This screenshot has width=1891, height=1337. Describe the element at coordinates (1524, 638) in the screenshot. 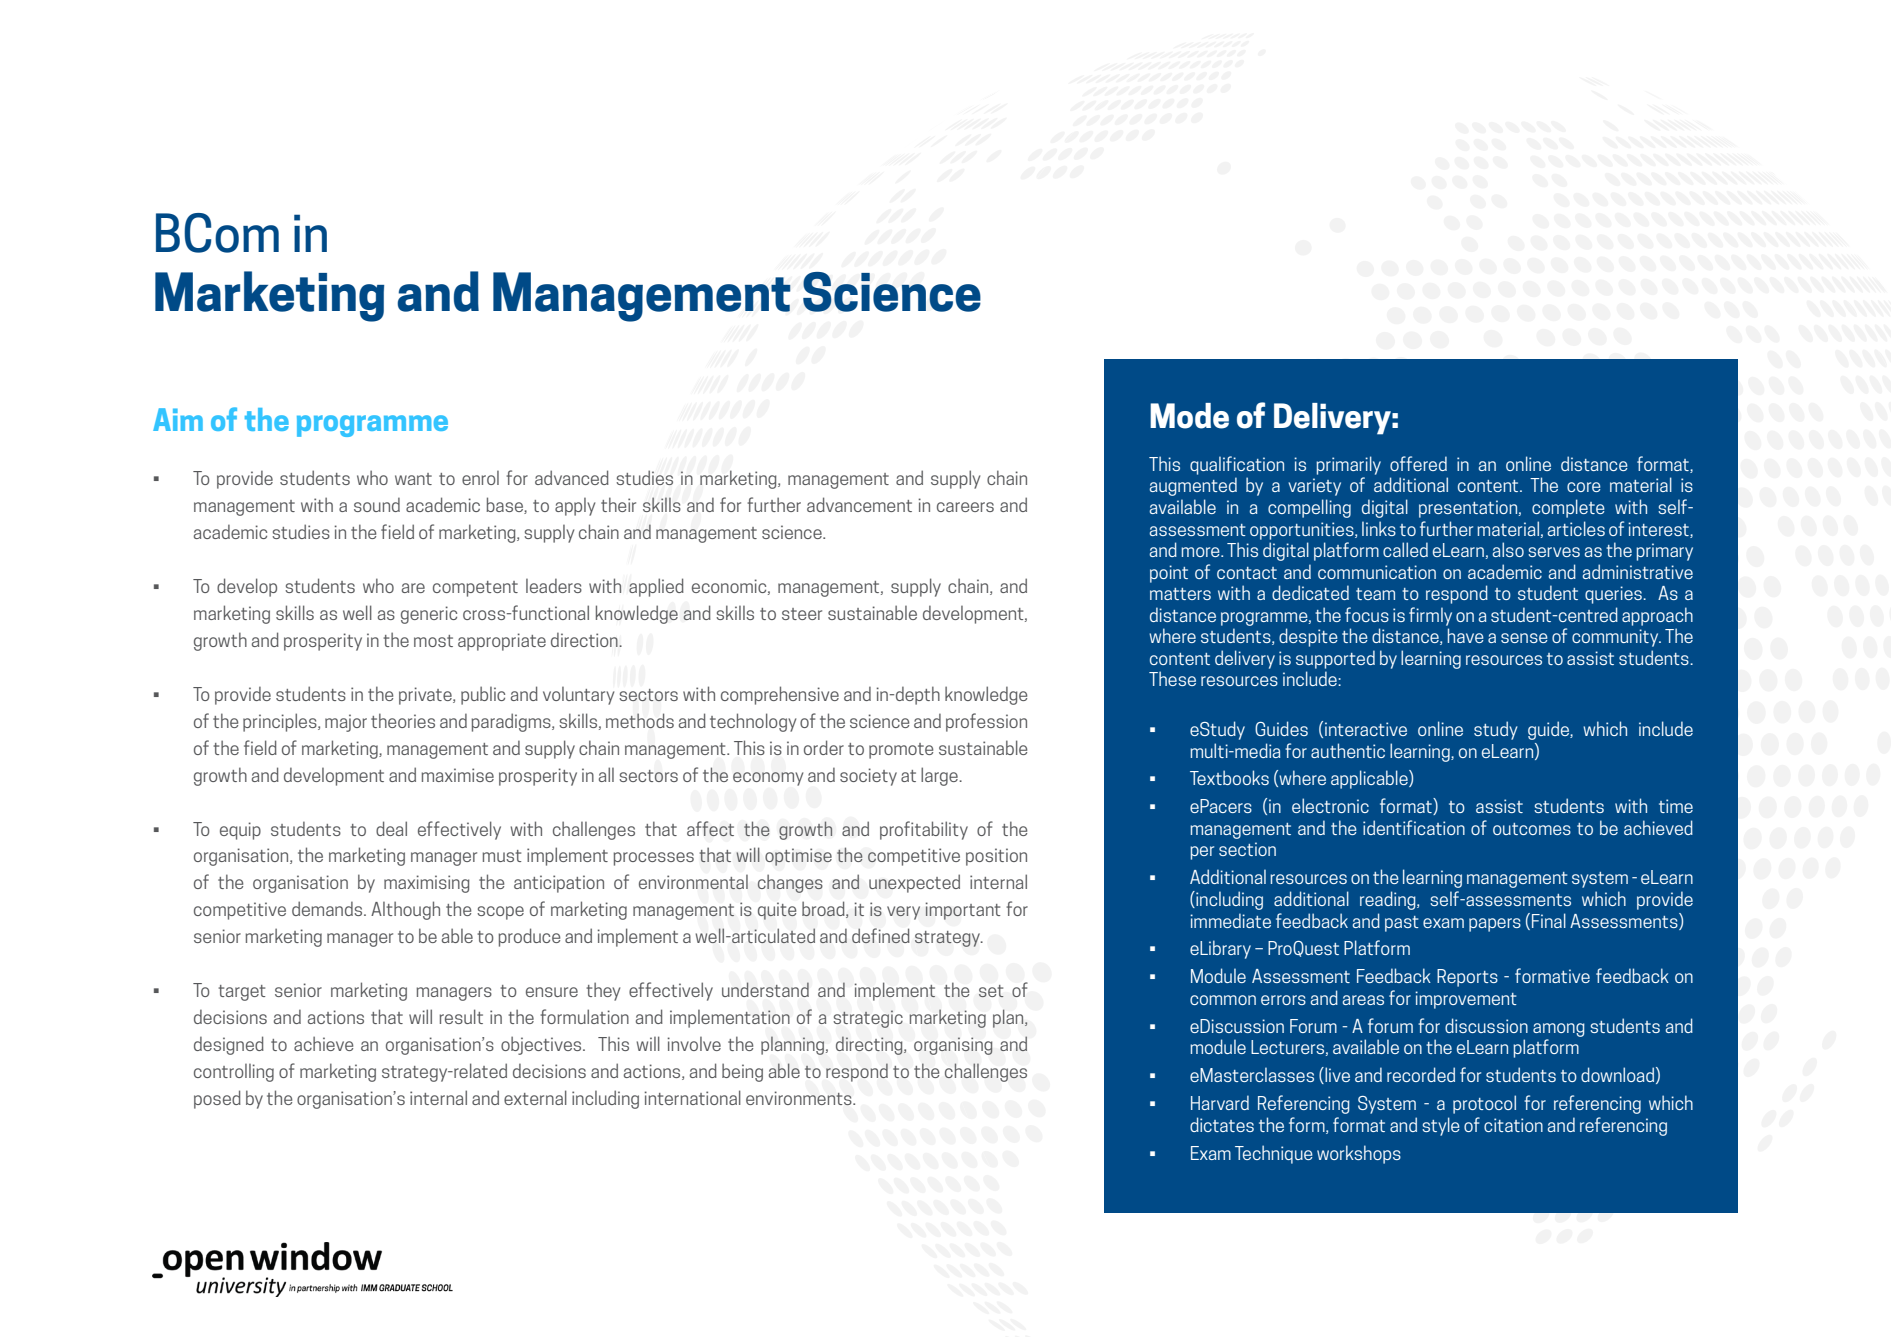

I see `sense` at that location.
